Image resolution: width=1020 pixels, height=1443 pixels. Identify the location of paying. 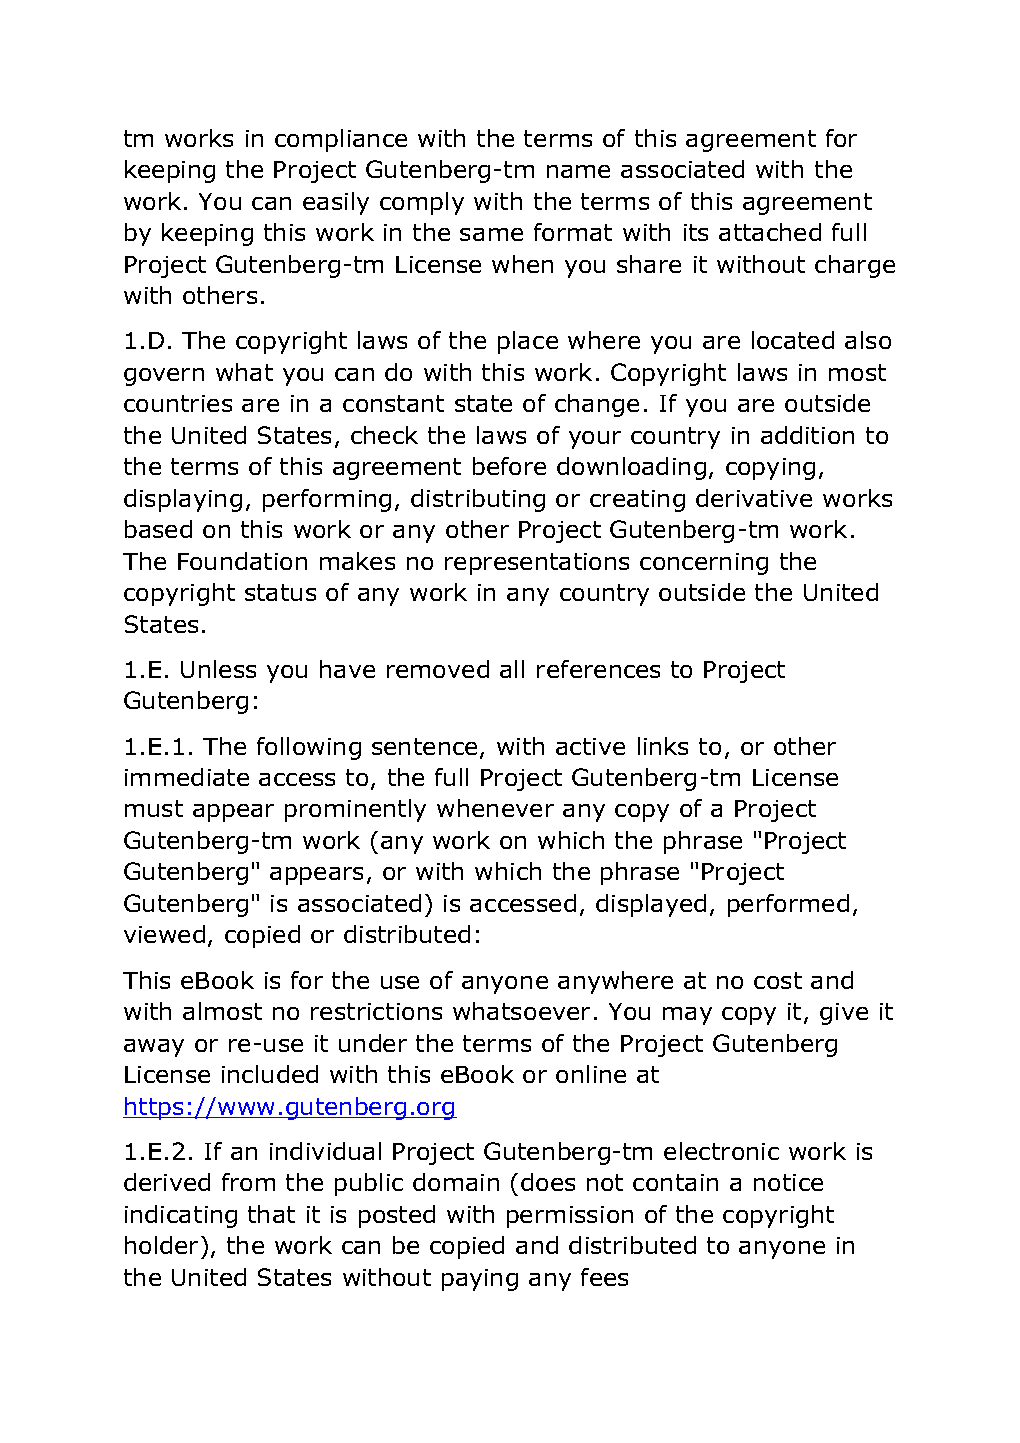
(480, 1280).
